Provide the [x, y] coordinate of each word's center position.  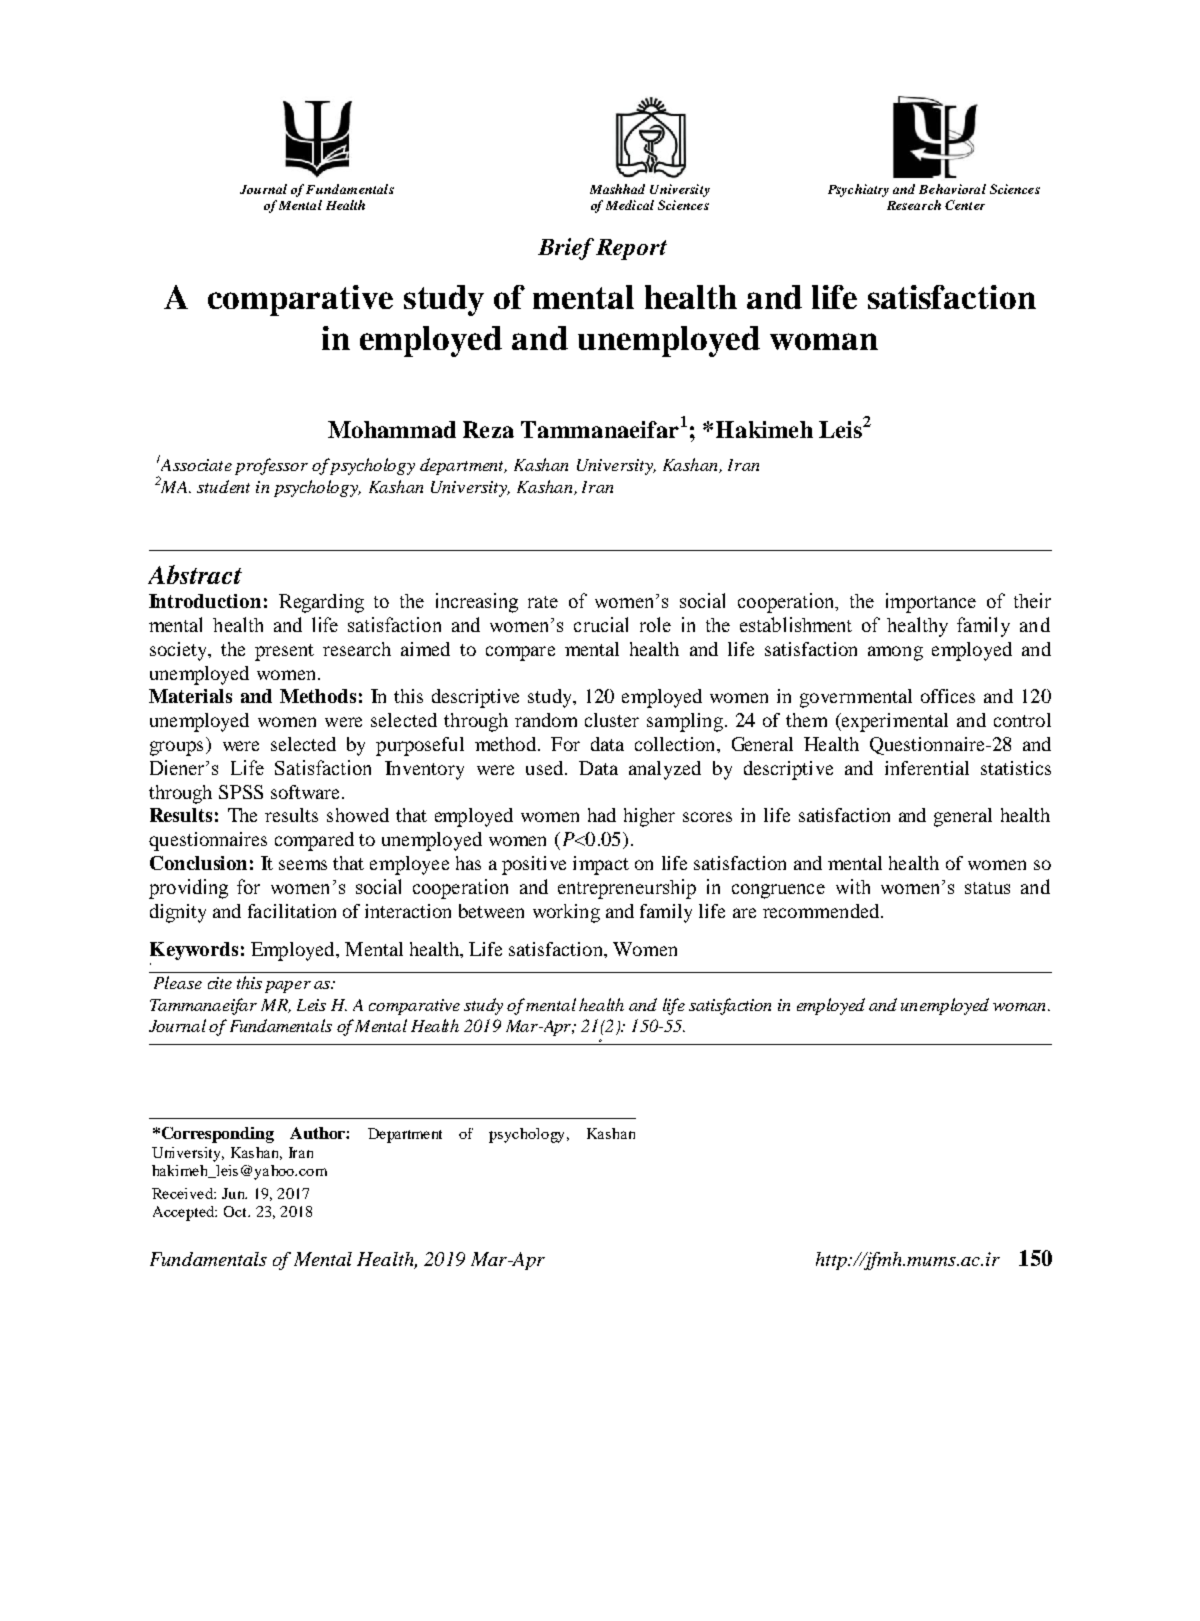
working [566, 913]
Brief [566, 249]
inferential [927, 768]
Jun [234, 1193]
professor [271, 466]
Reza [488, 429]
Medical [630, 205]
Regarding [321, 603]
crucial [601, 624]
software [305, 792]
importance [931, 603]
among [895, 653]
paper [288, 987]
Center [965, 205]
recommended [822, 911]
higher [649, 817]
